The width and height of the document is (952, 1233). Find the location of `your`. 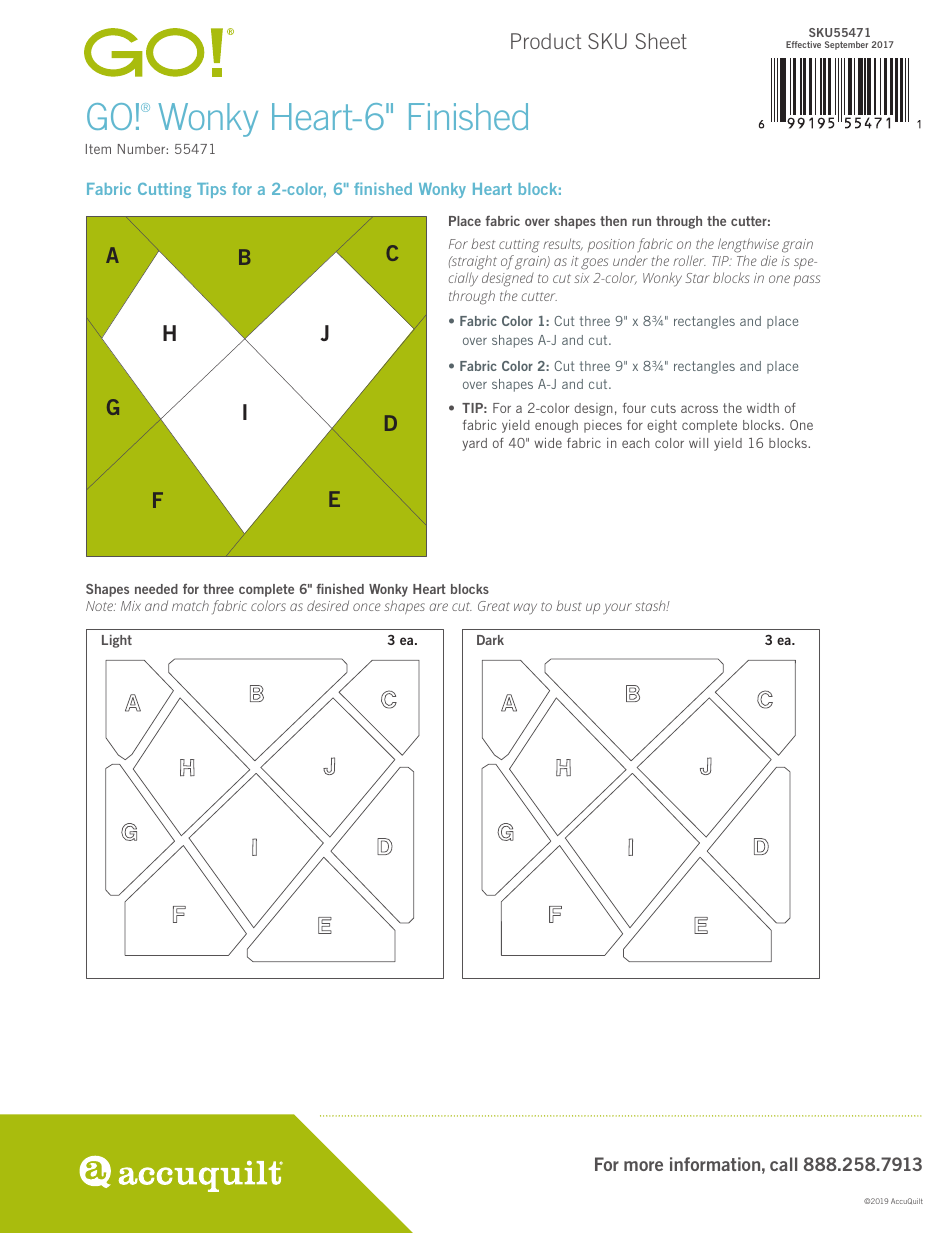

your is located at coordinates (617, 609).
